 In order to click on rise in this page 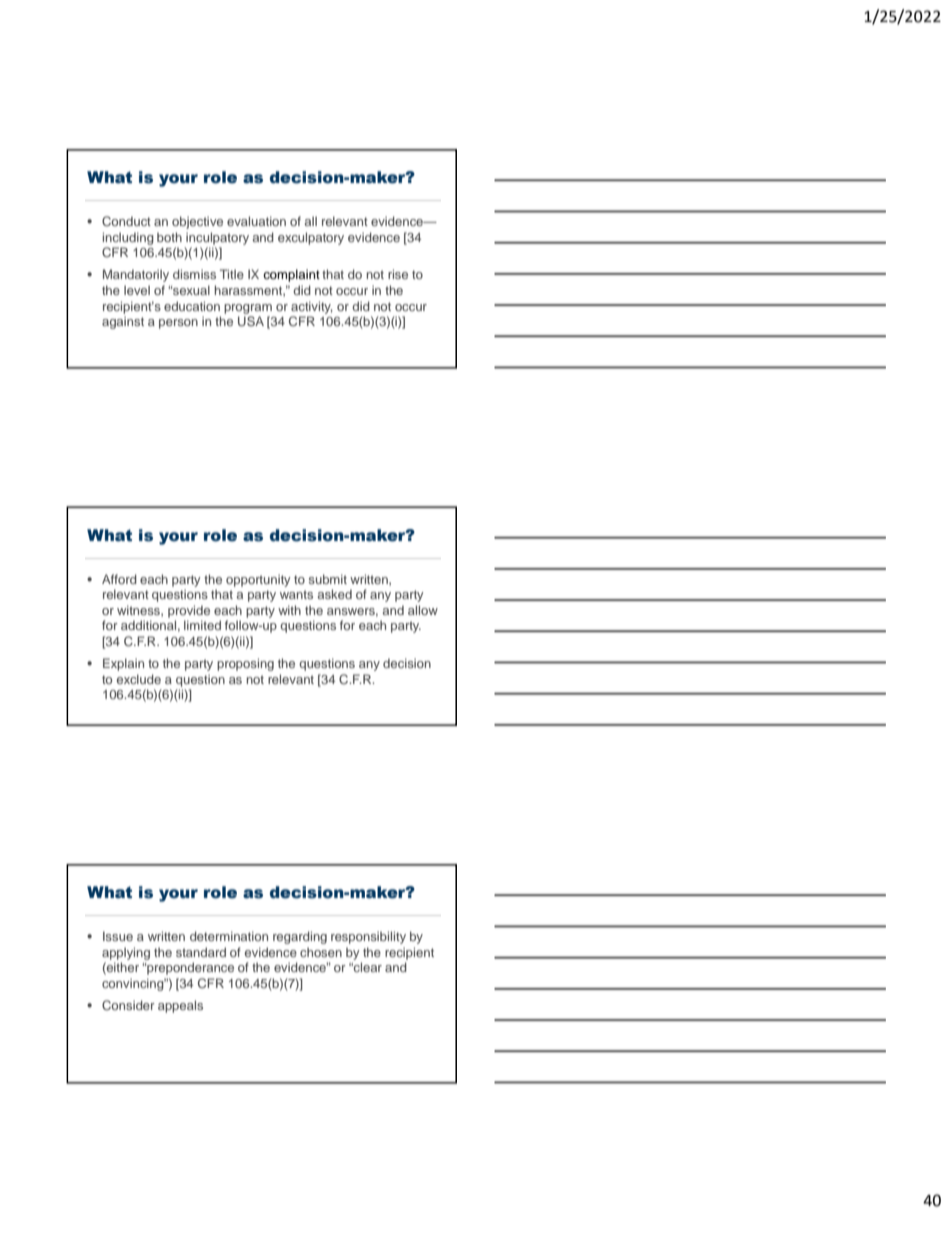, I will do `click(398, 274)`.
